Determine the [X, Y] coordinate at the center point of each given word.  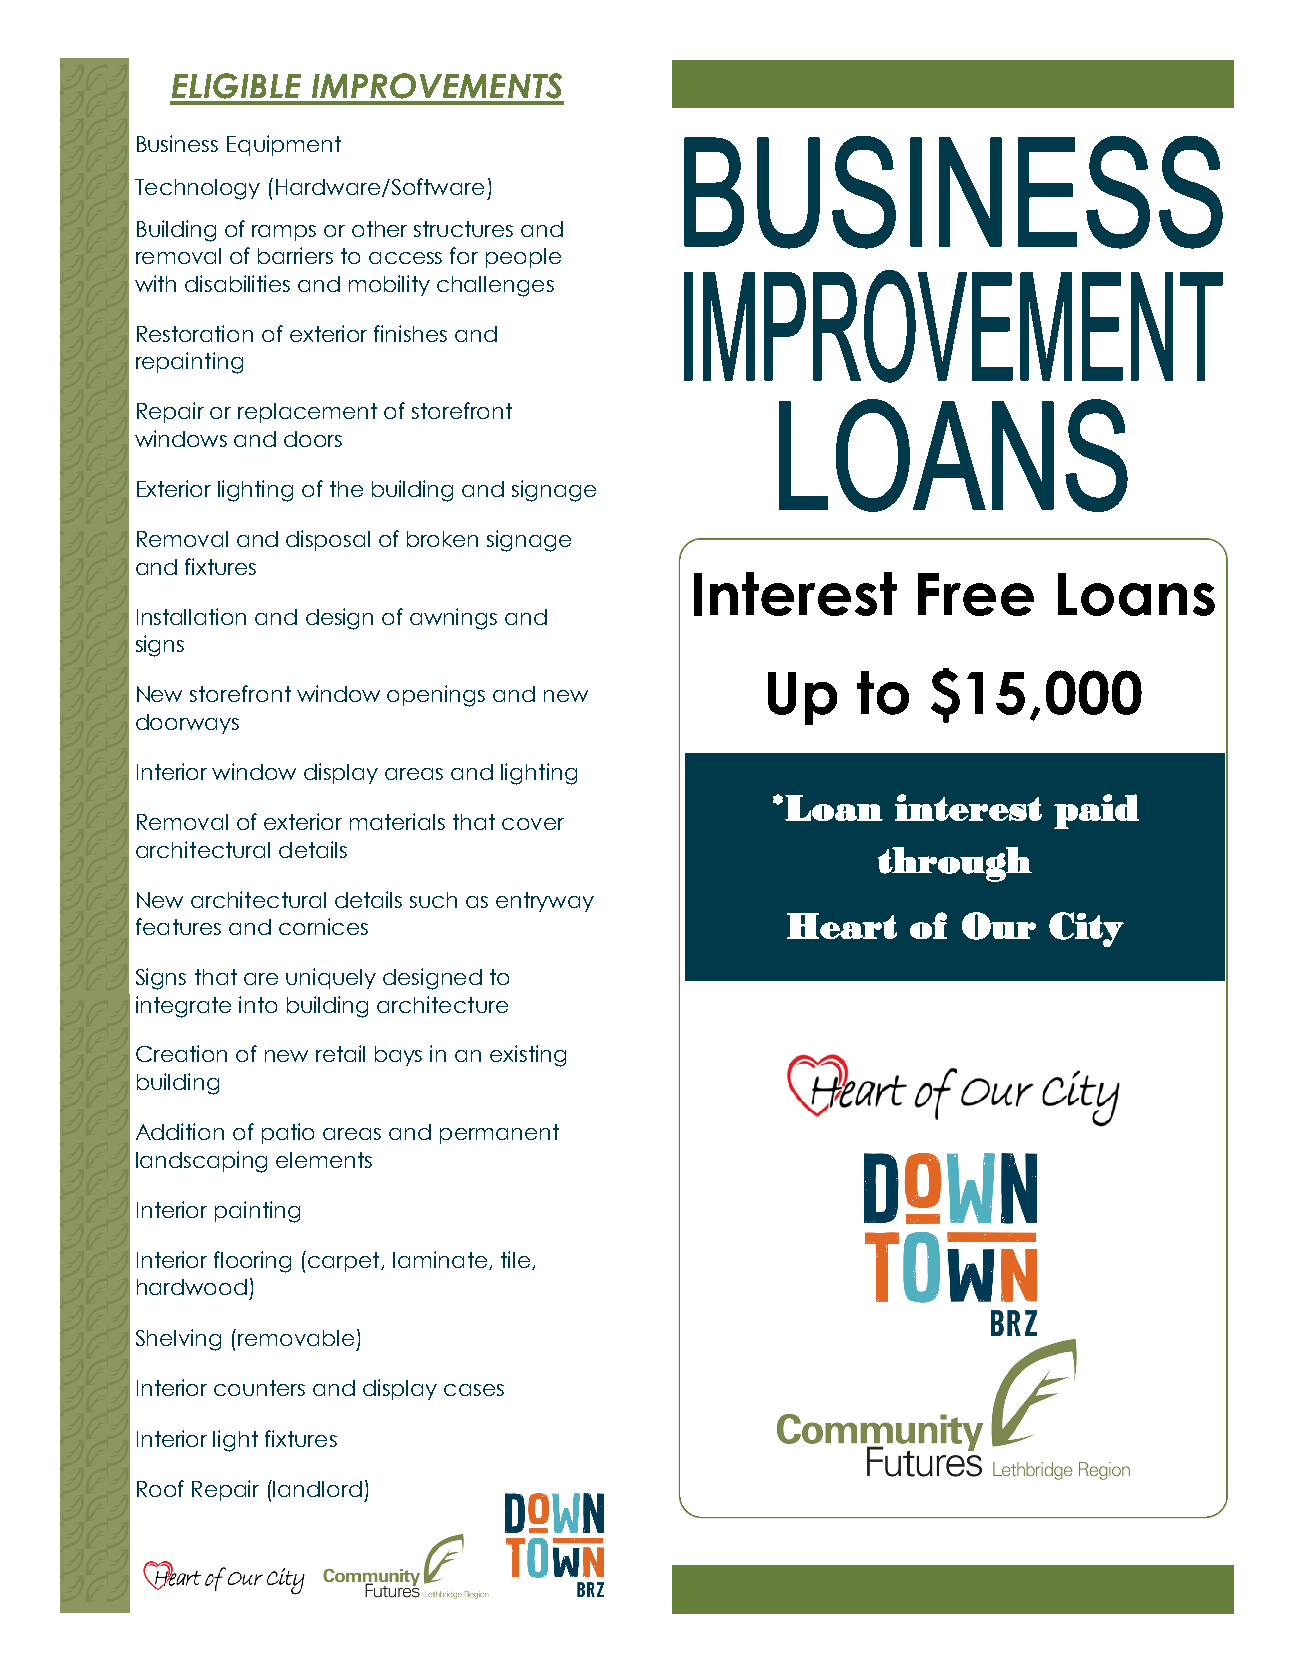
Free [976, 594]
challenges [495, 286]
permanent [499, 1134]
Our [999, 926]
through [955, 864]
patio [288, 1133]
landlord [317, 1489]
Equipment [284, 145]
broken [442, 539]
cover [533, 824]
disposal [328, 540]
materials [397, 821]
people [523, 258]
